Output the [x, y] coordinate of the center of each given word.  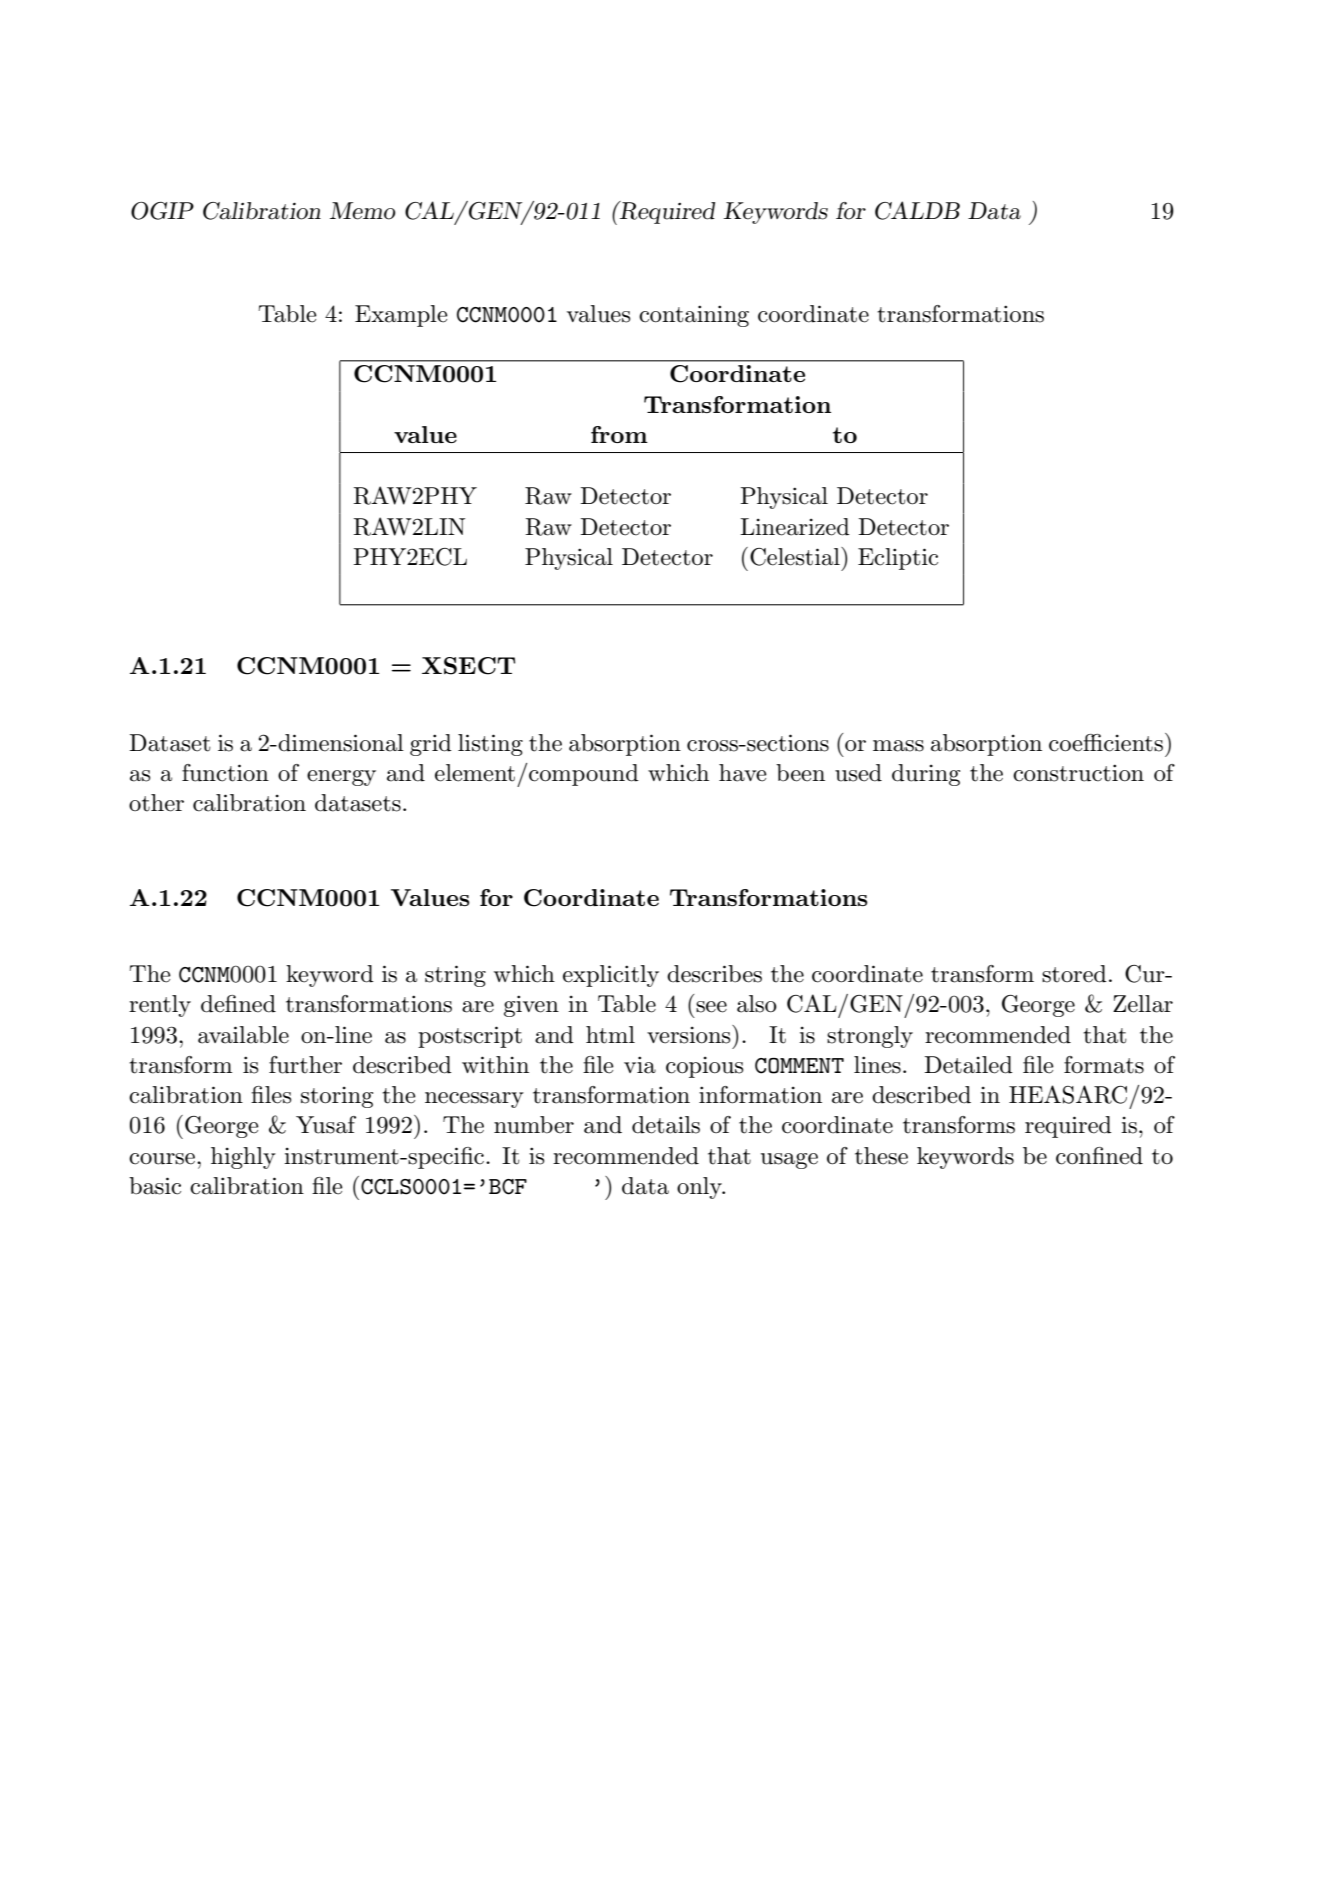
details [666, 1125]
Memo [363, 211]
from [619, 434]
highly [243, 1158]
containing [694, 316]
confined [1099, 1156]
